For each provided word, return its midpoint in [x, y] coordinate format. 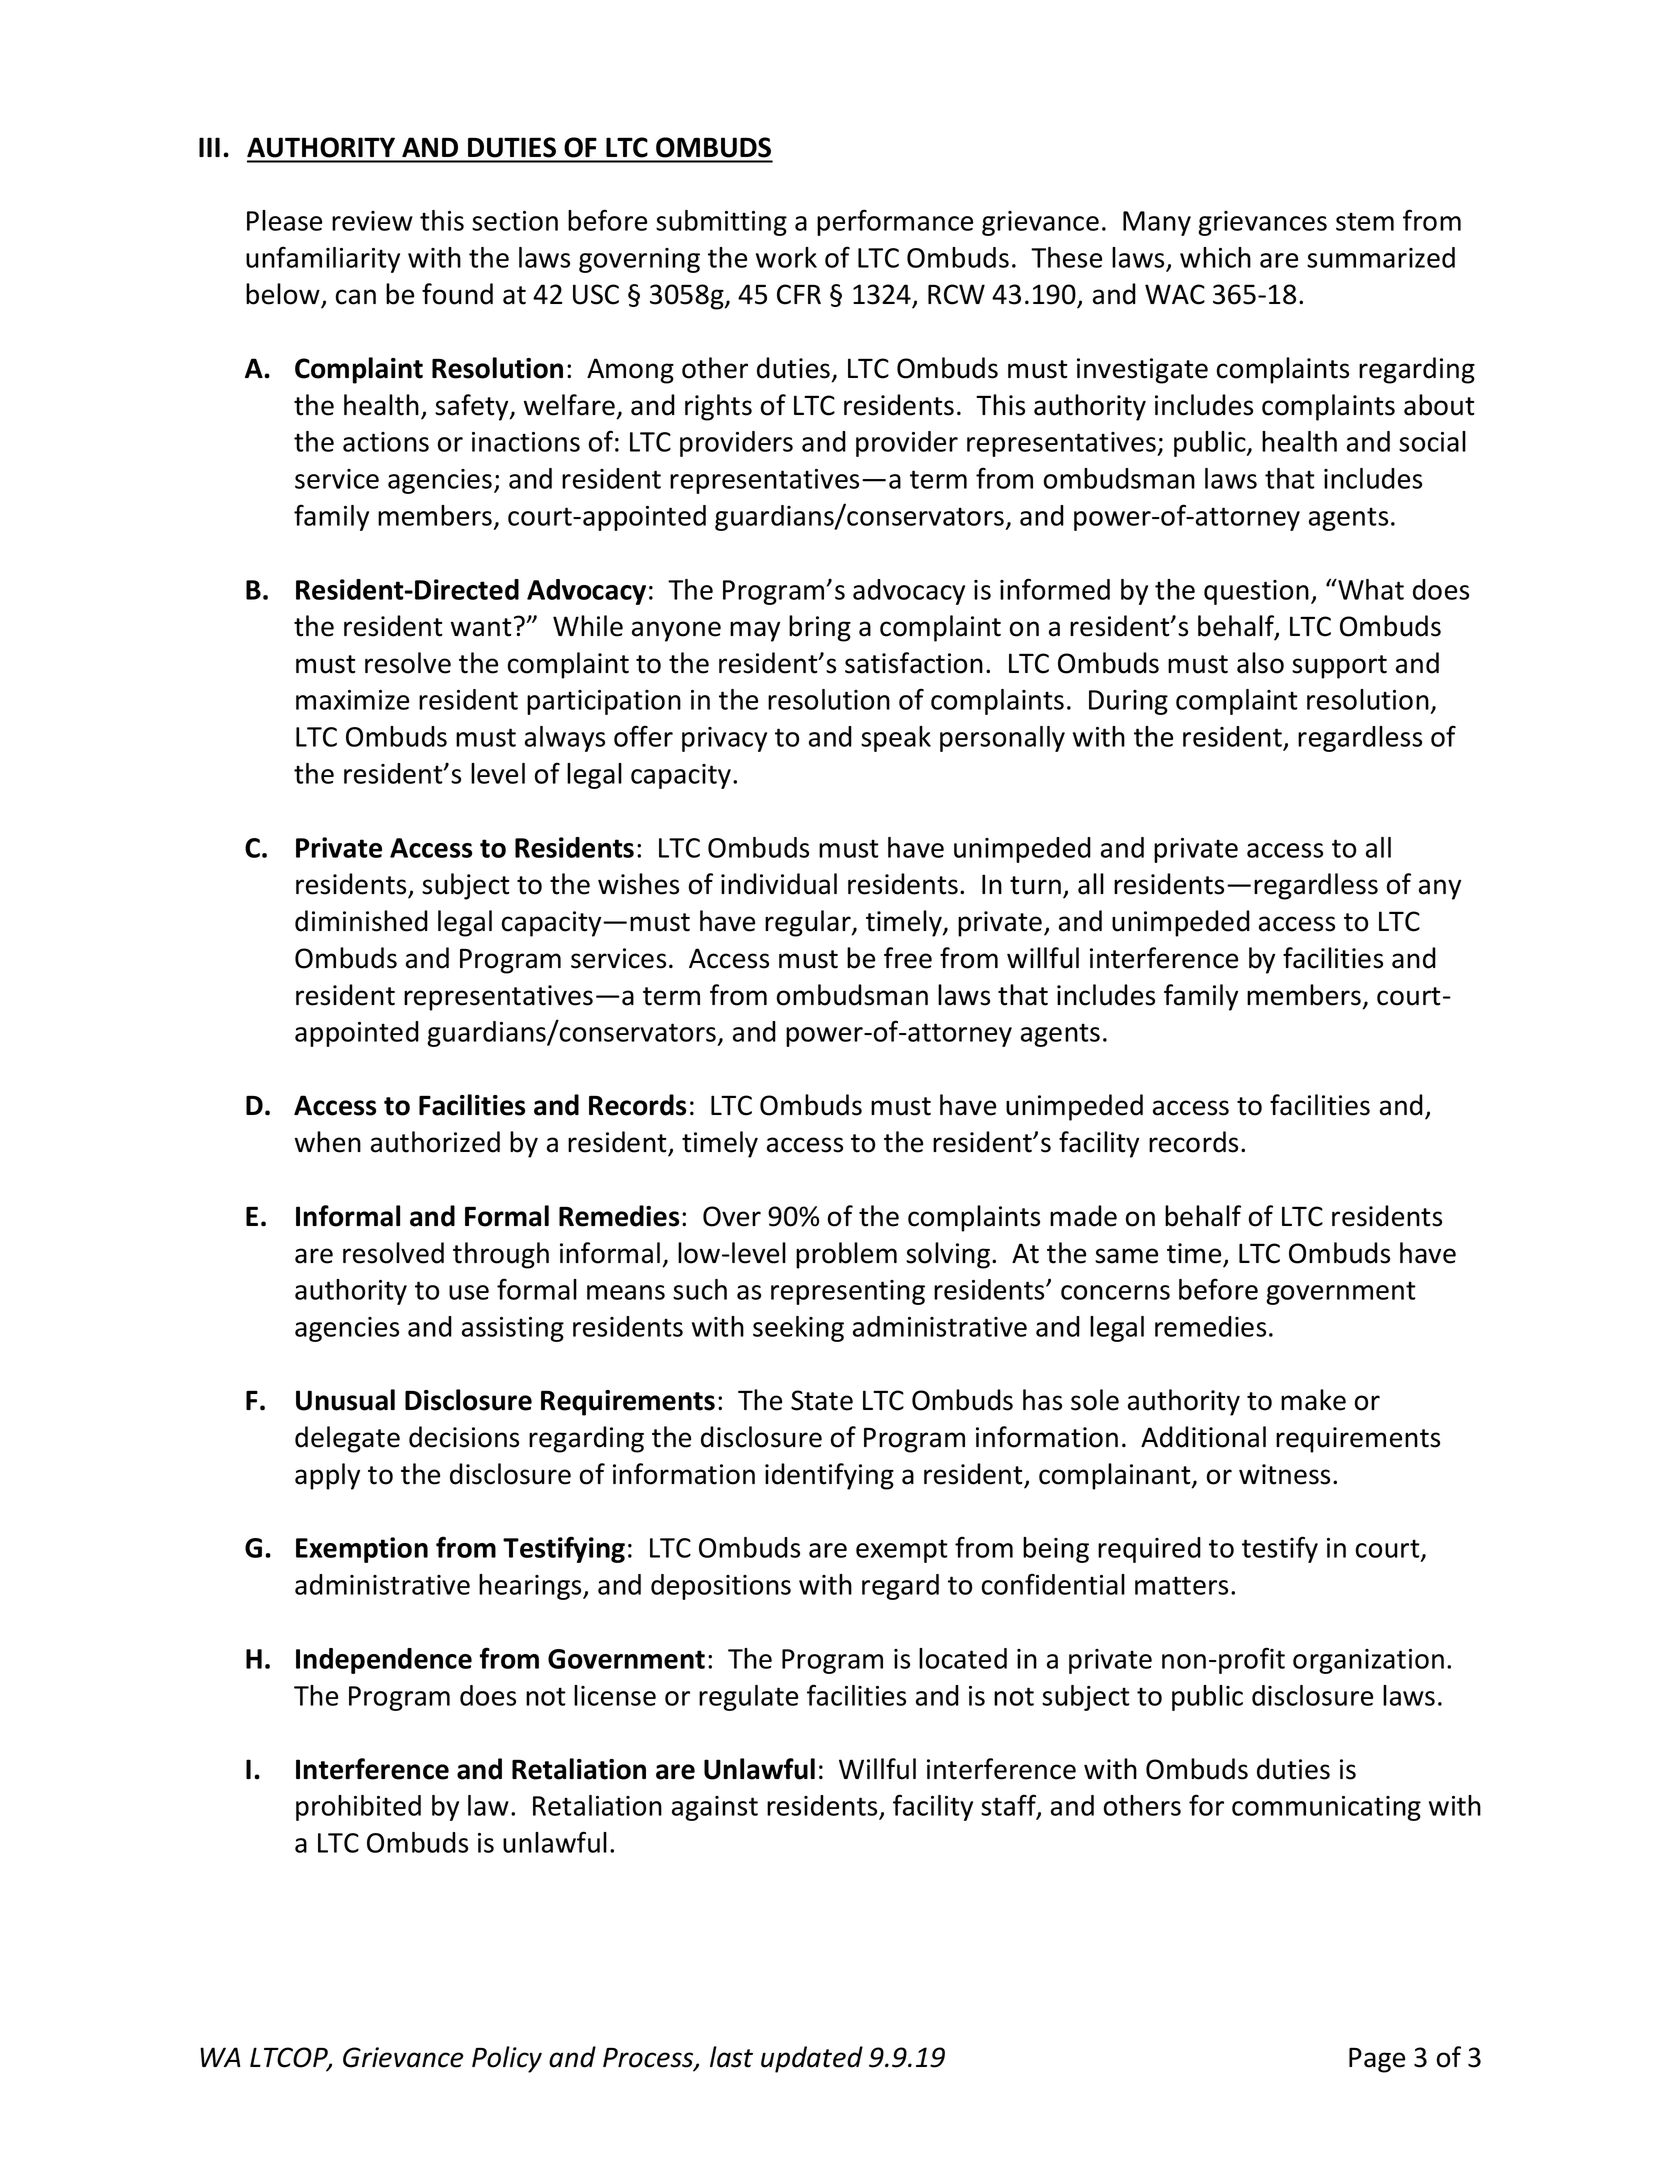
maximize [352, 700]
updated [812, 2059]
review [372, 221]
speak [896, 739]
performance [895, 222]
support [1339, 667]
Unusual [345, 1400]
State [822, 1400]
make [1313, 1400]
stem [1365, 221]
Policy [507, 2059]
